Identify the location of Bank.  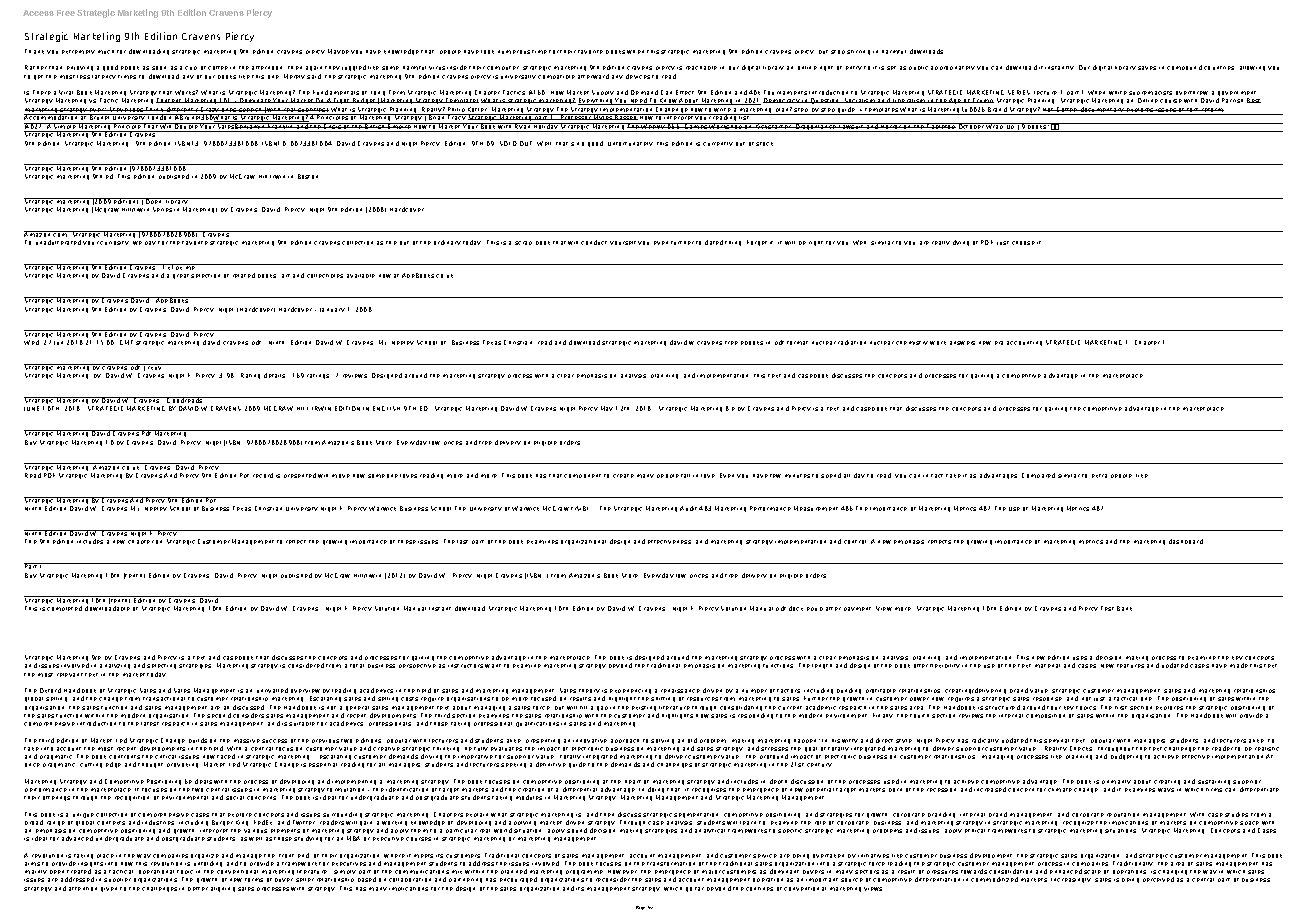
(1124, 608).
